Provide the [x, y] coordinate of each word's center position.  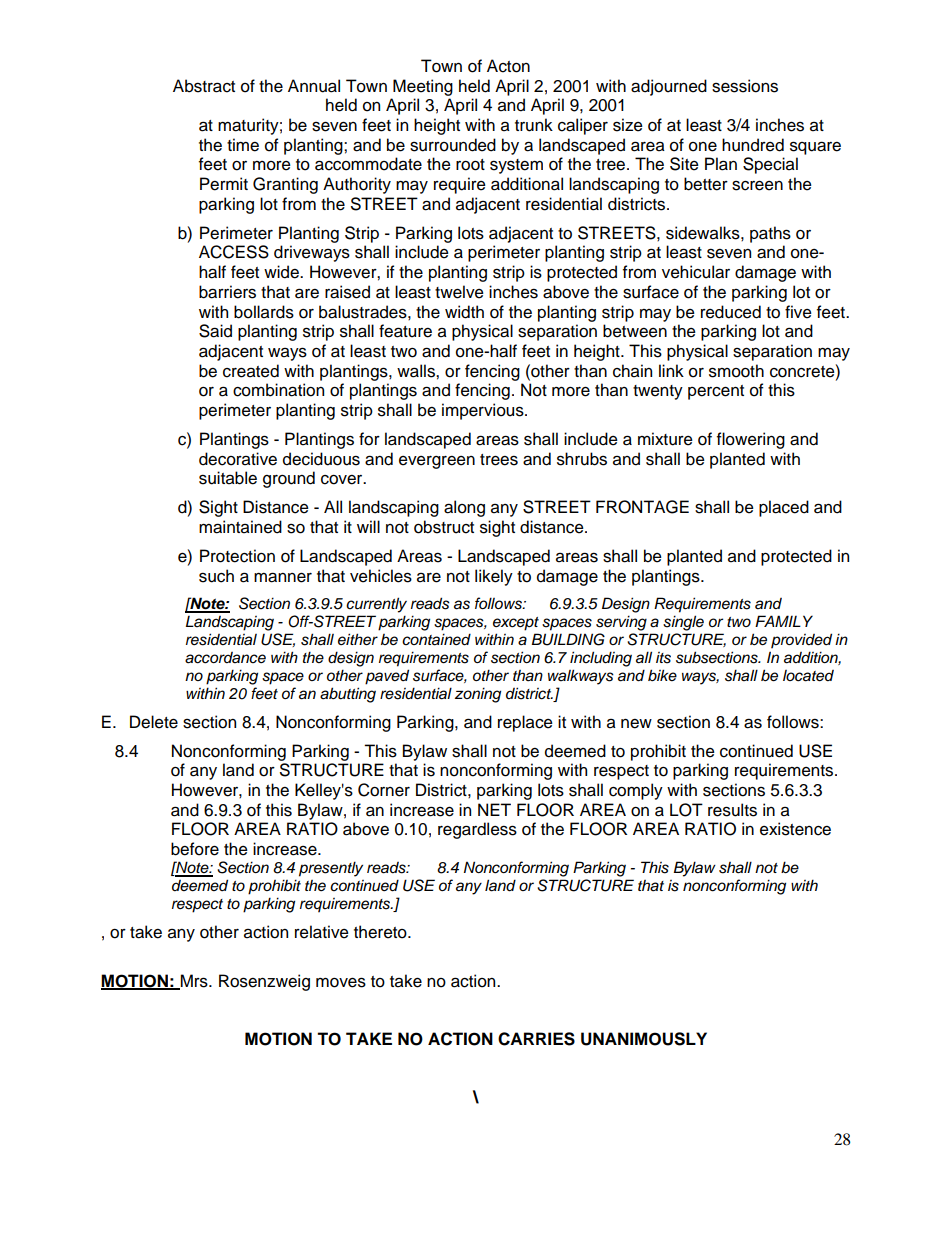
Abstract [204, 86]
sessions [745, 86]
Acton [508, 66]
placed [784, 508]
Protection [237, 556]
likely [494, 577]
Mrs [194, 981]
